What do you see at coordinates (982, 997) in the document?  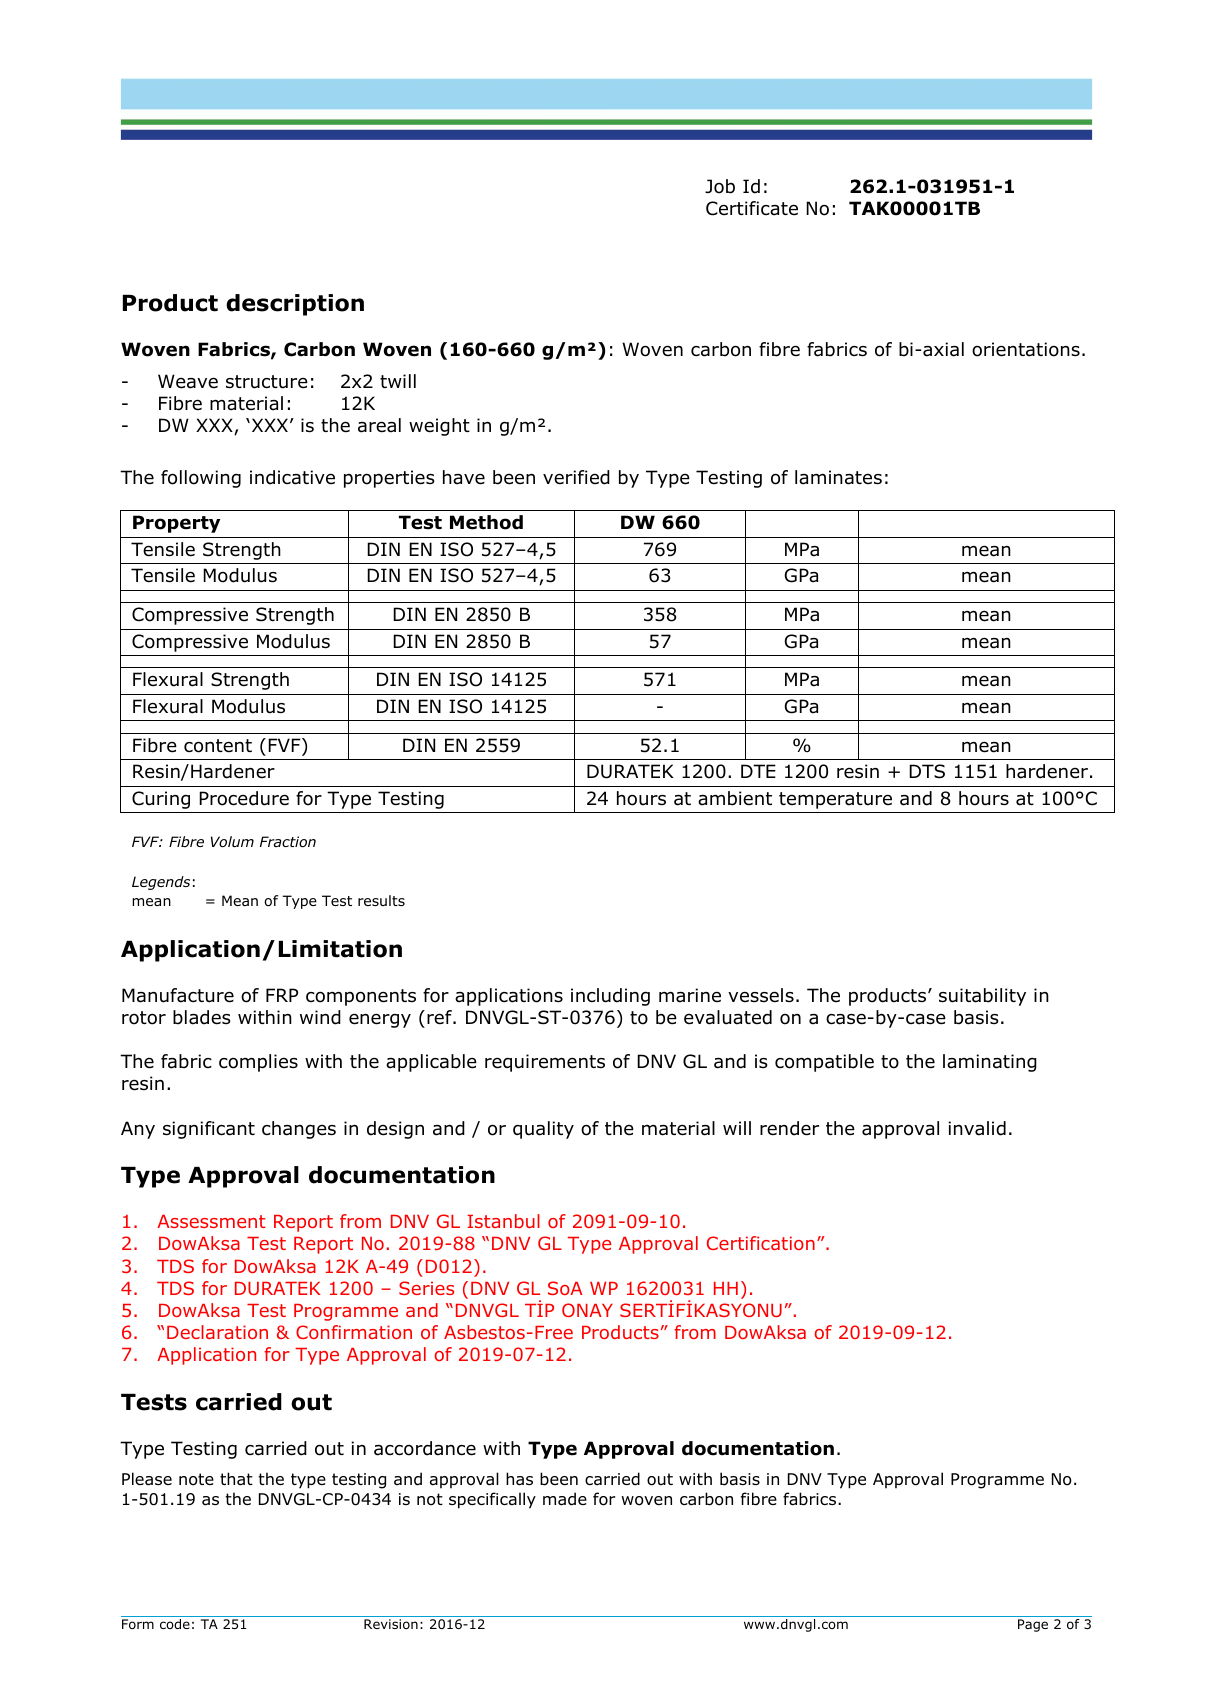 I see `suitability` at bounding box center [982, 997].
